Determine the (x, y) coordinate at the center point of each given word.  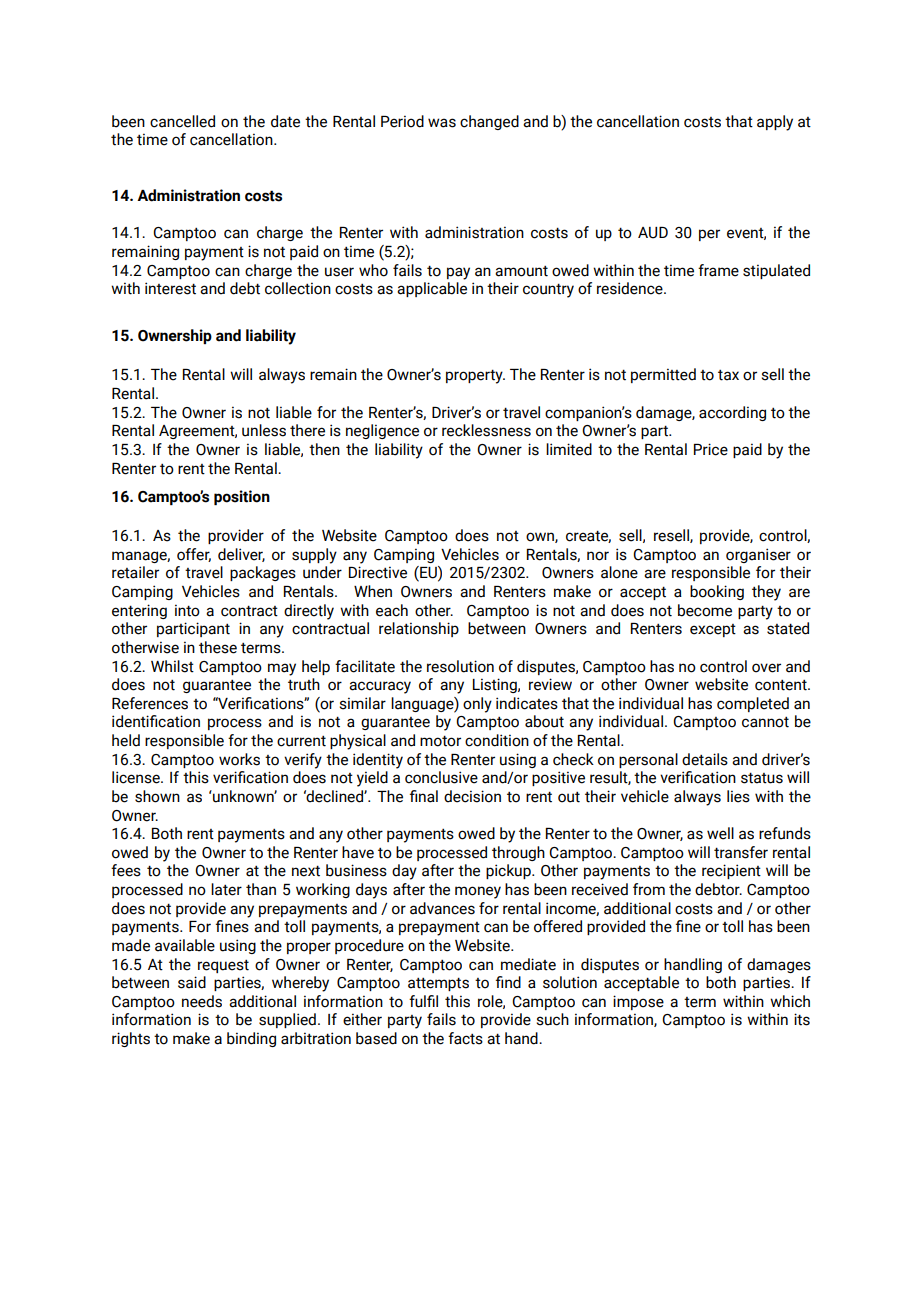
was (442, 123)
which (790, 1001)
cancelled (182, 121)
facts (465, 1038)
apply (775, 123)
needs (202, 1001)
